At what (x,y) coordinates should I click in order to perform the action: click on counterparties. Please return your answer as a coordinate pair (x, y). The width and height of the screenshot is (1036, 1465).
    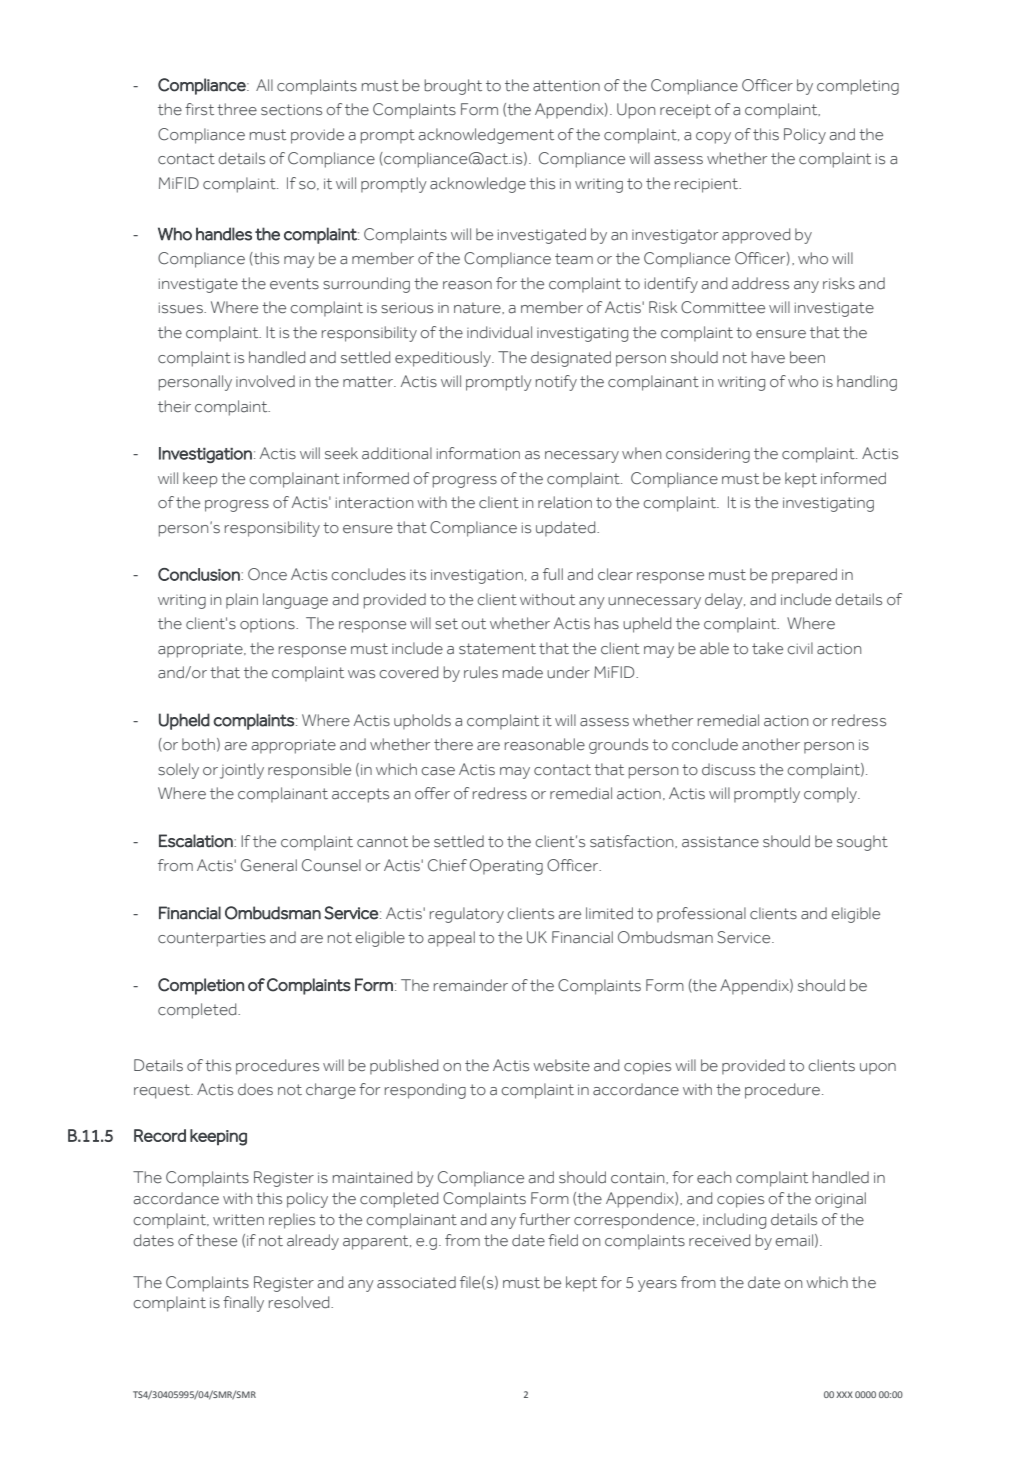
    Looking at the image, I should click on (212, 939).
